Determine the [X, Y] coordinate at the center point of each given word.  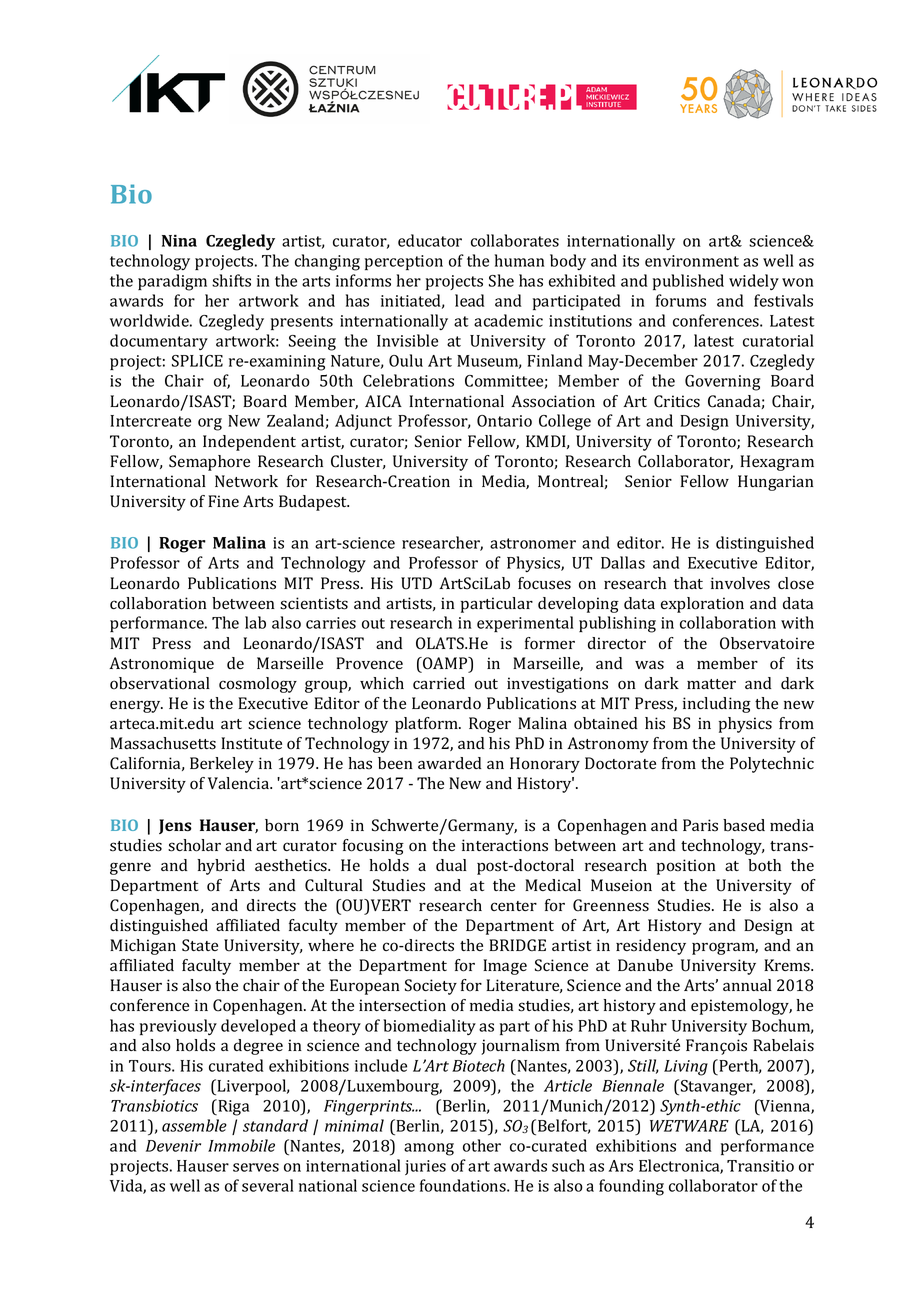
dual [451, 865]
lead [470, 300]
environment [692, 261]
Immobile [241, 1145]
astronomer [533, 543]
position [686, 867]
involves [740, 583]
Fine [223, 501]
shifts [231, 280]
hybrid [221, 867]
